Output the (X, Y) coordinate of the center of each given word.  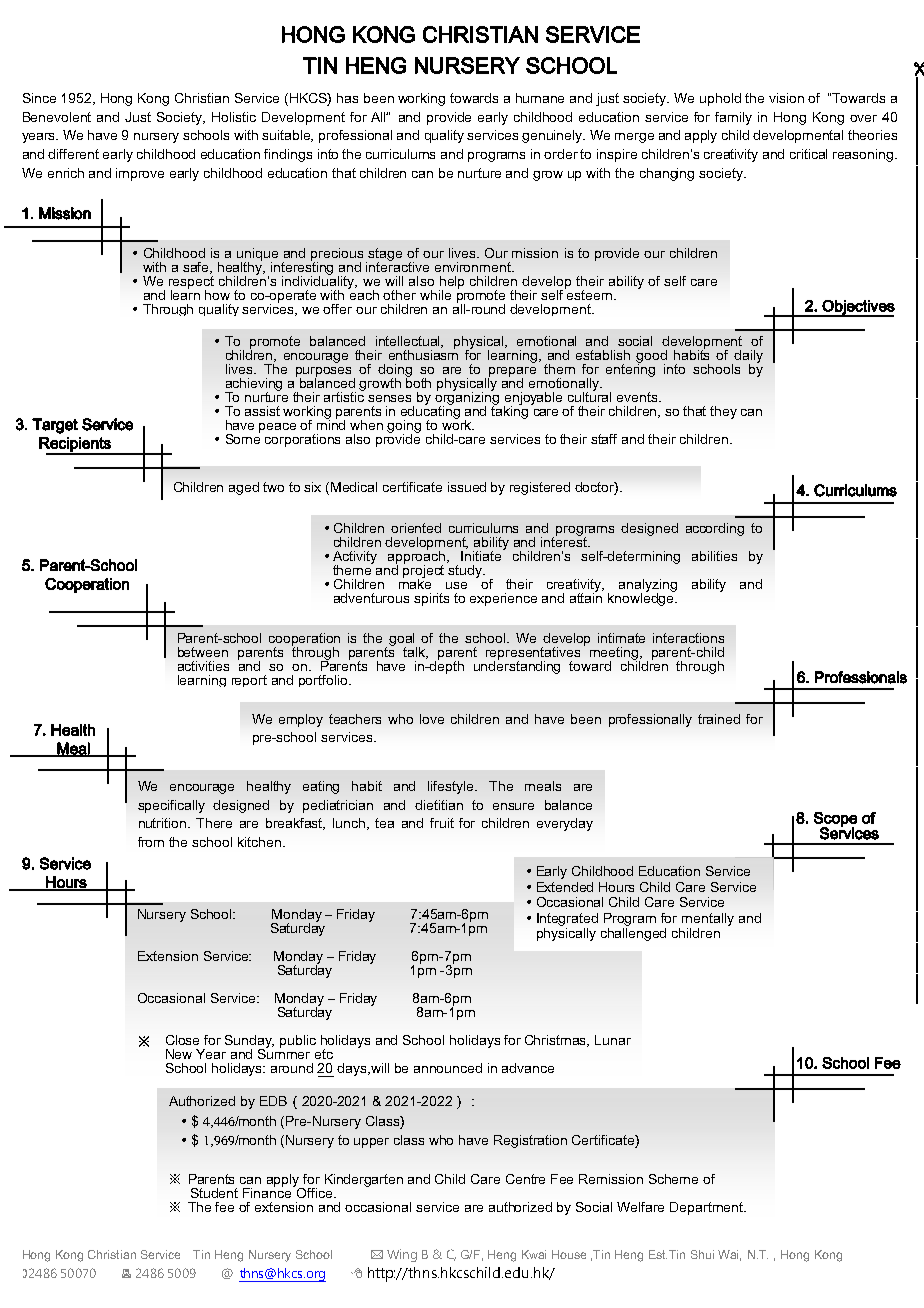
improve (140, 174)
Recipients (76, 445)
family (733, 118)
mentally (708, 919)
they (723, 412)
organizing (467, 399)
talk (415, 653)
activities (203, 666)
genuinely (553, 136)
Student (214, 1193)
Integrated (567, 919)
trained (719, 719)
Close (182, 1040)
